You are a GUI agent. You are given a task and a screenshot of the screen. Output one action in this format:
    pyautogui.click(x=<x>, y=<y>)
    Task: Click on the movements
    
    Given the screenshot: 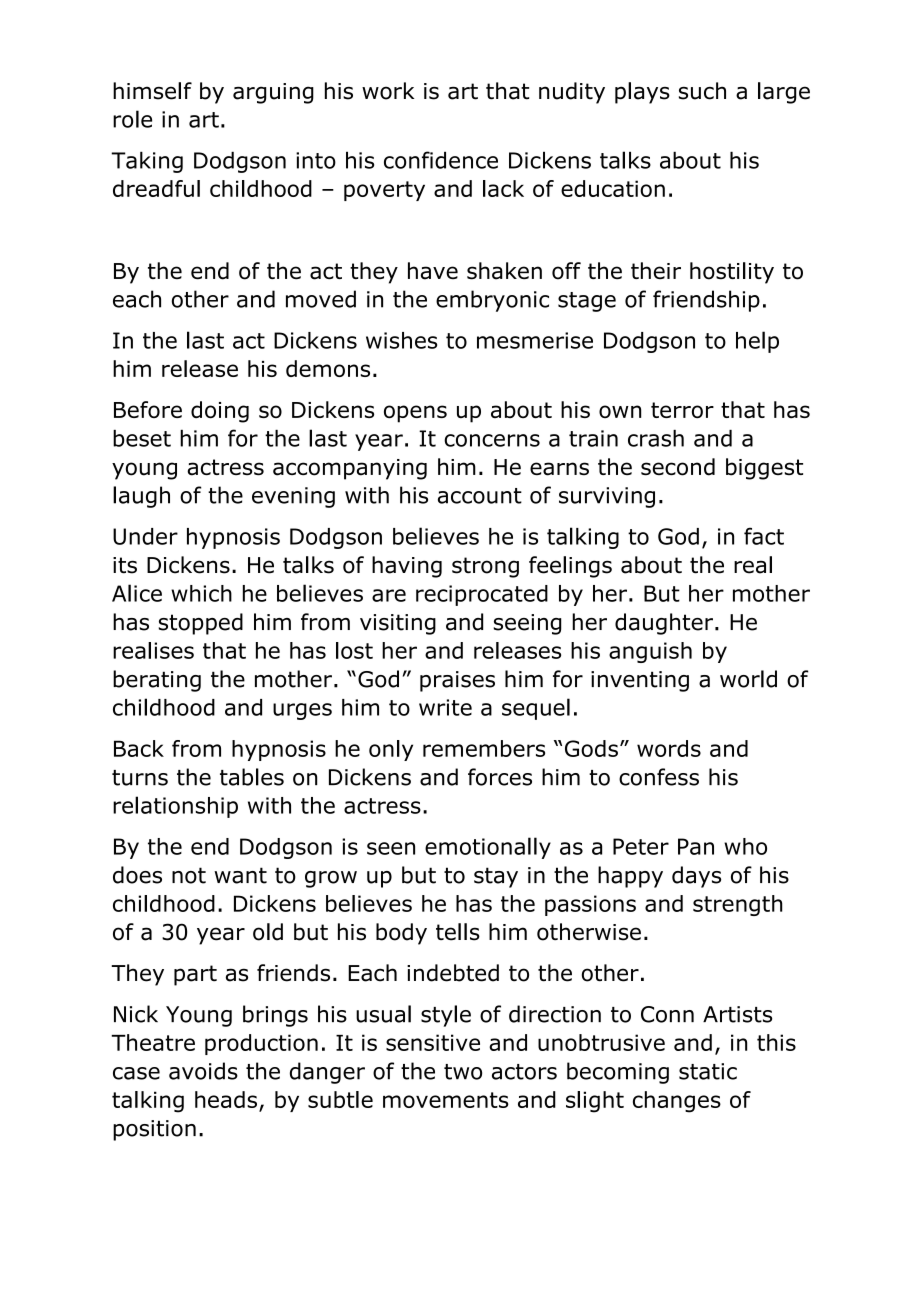 What is the action you would take?
    pyautogui.click(x=446, y=1100)
